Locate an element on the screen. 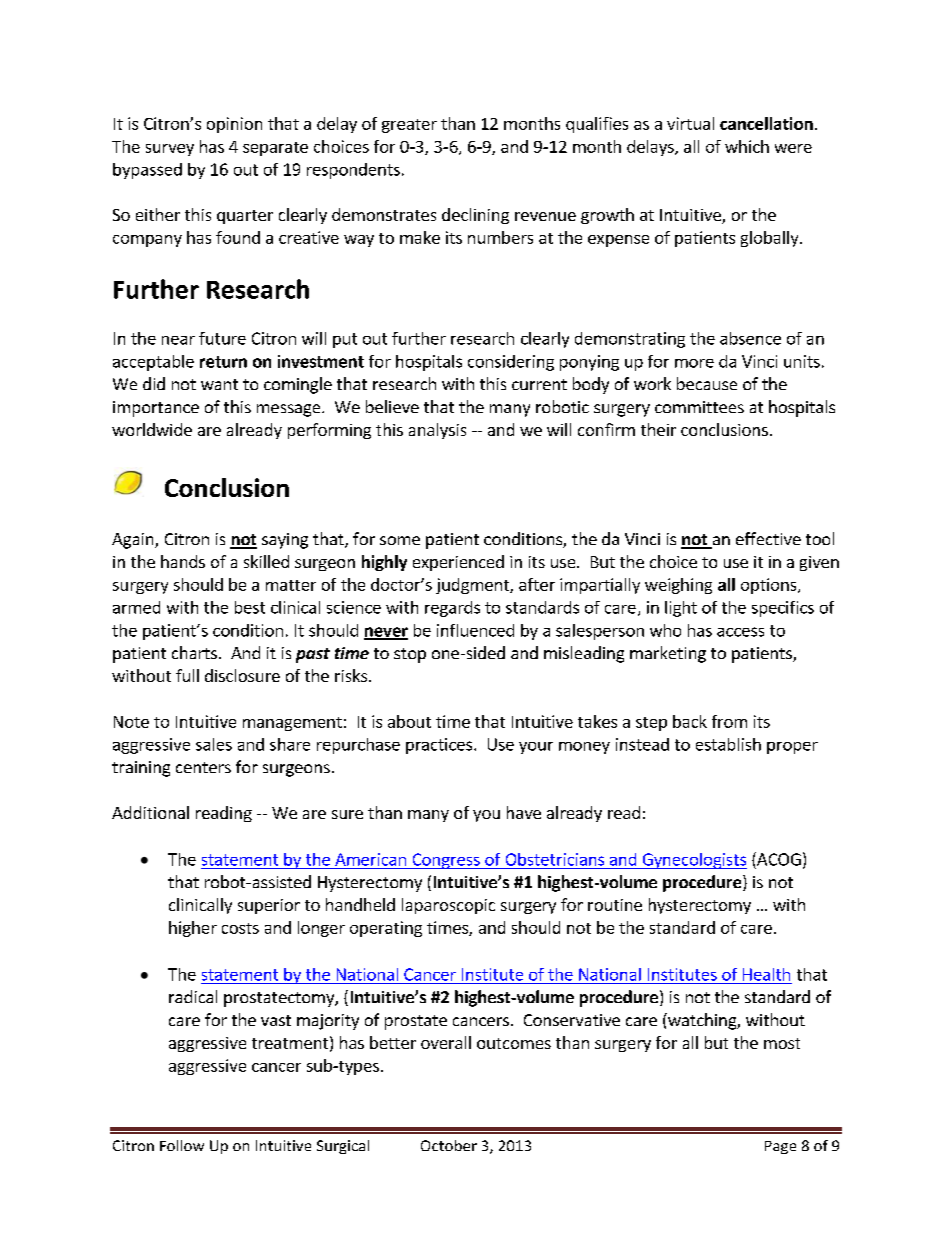 This screenshot has height=1233, width=952. which is located at coordinates (747, 146).
